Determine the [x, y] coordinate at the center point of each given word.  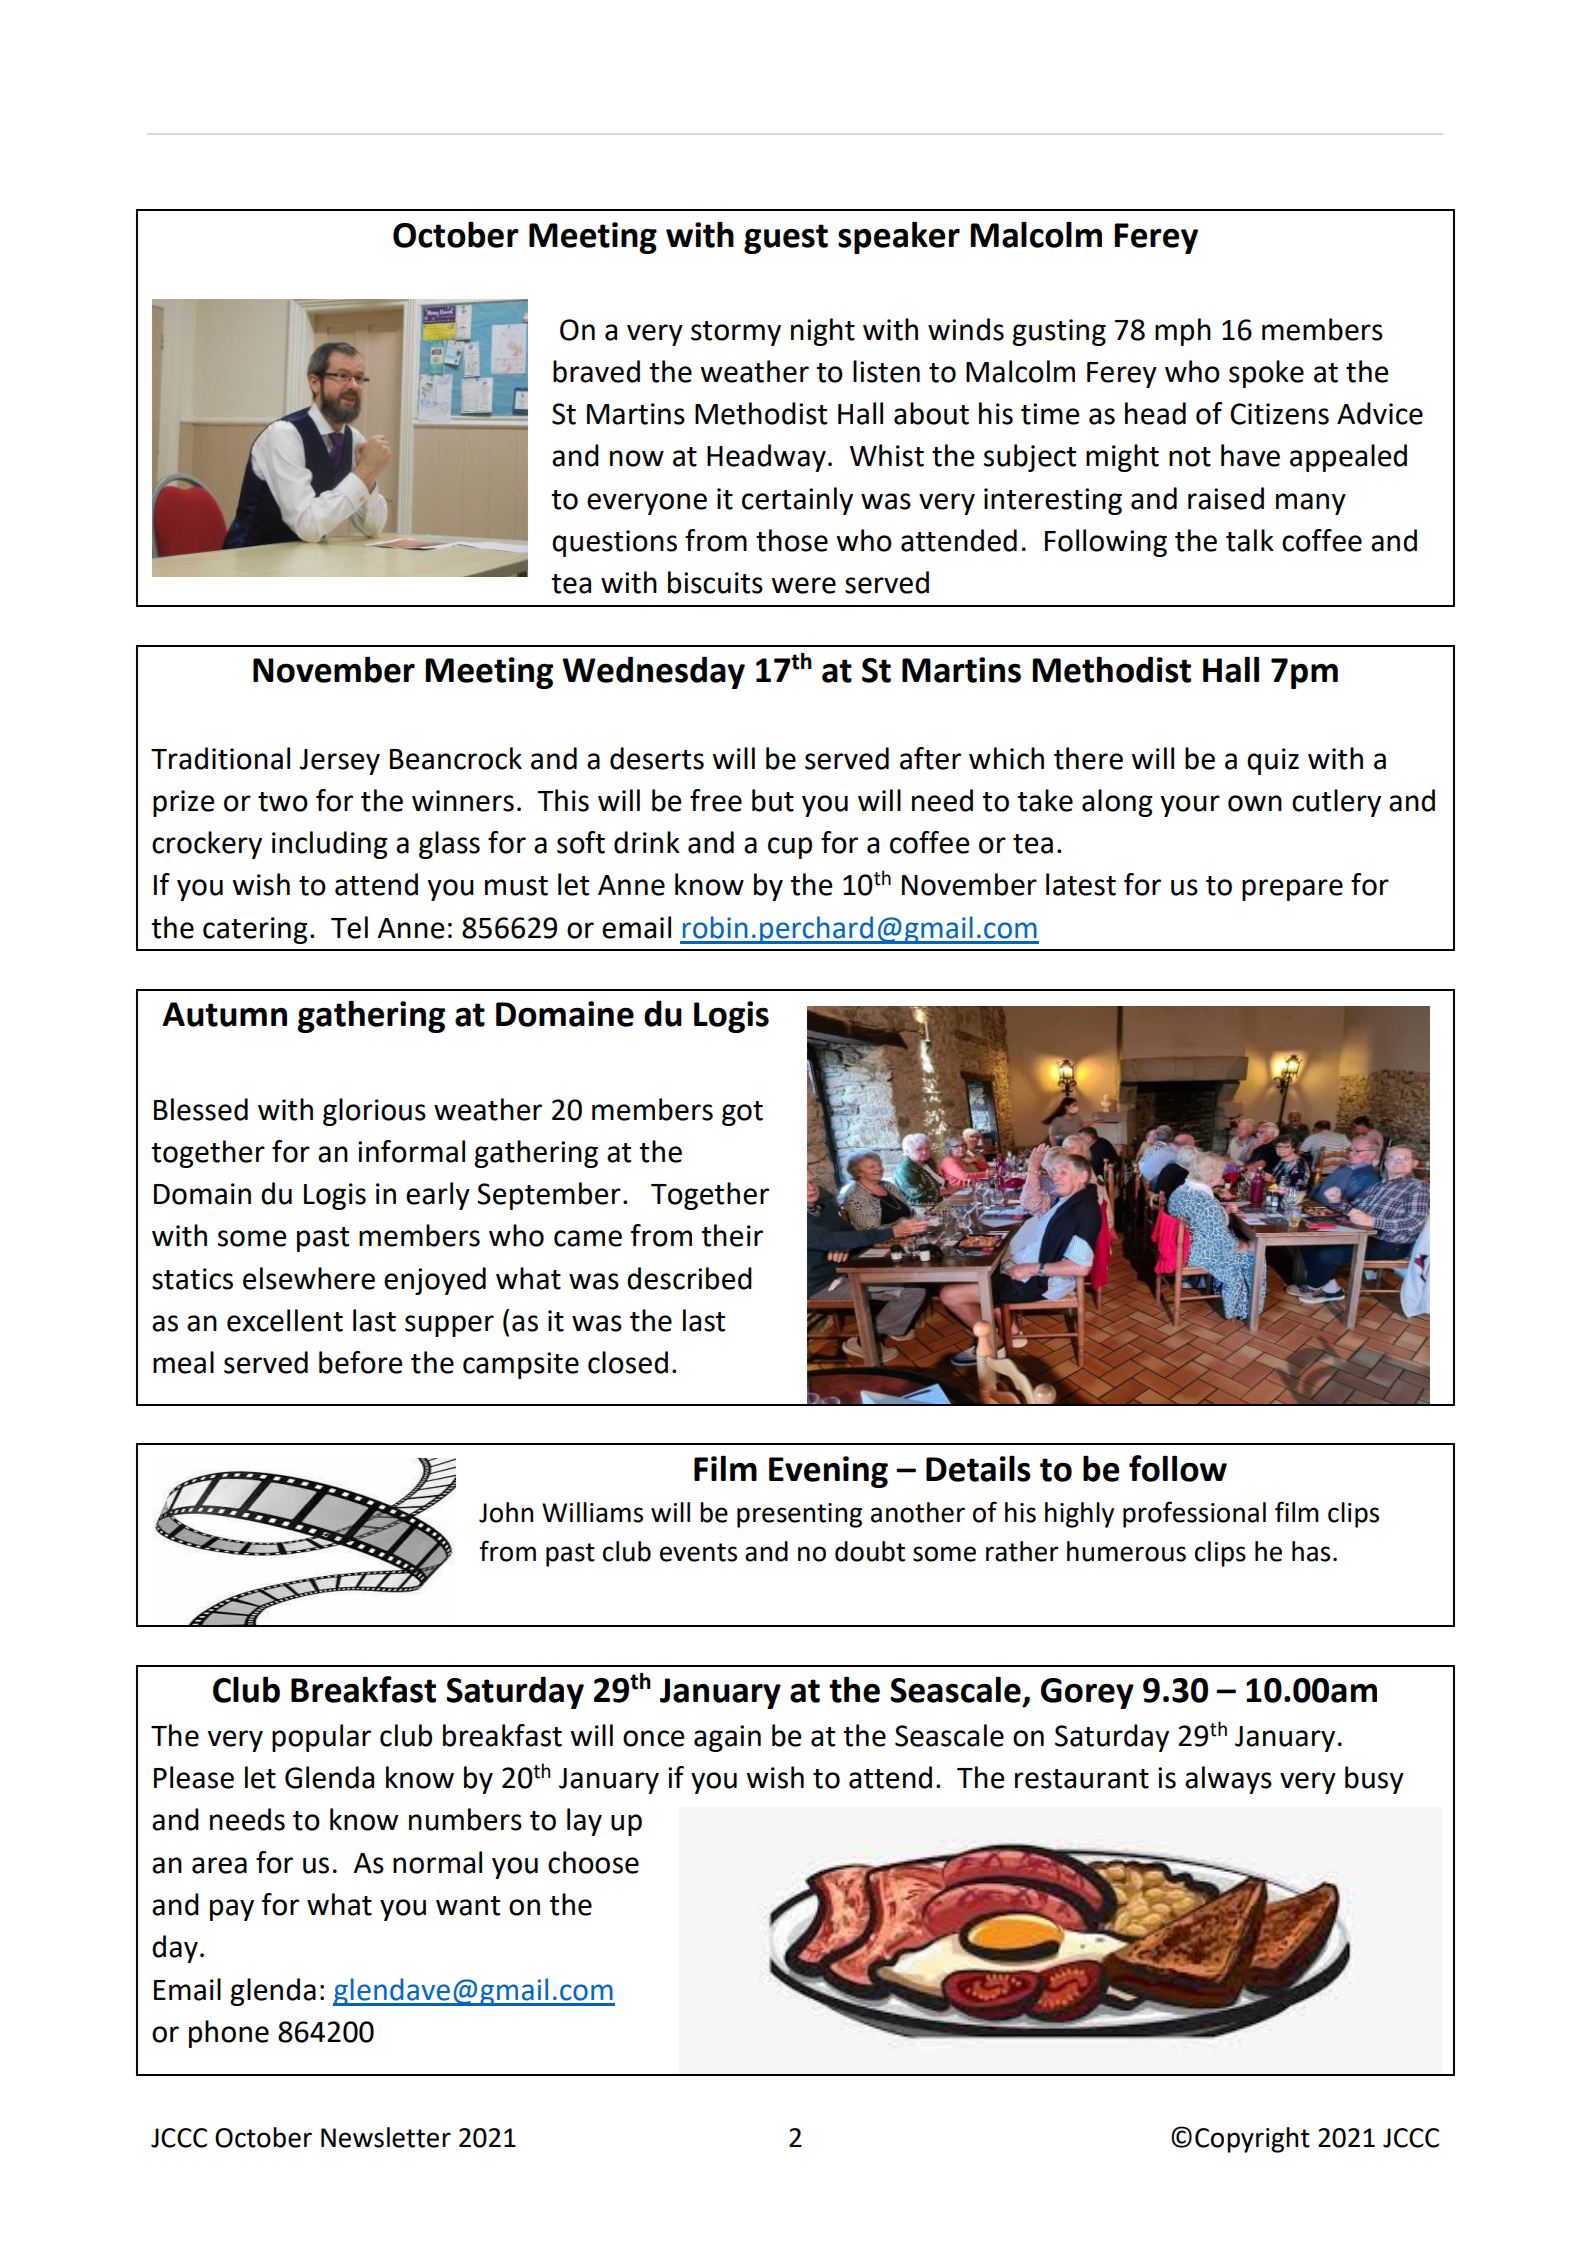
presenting [799, 1515]
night [823, 332]
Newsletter [386, 2137]
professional [1194, 1514]
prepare [1292, 890]
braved [596, 371]
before [361, 1362]
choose [593, 1862]
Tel [349, 927]
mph [1183, 332]
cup [790, 848]
